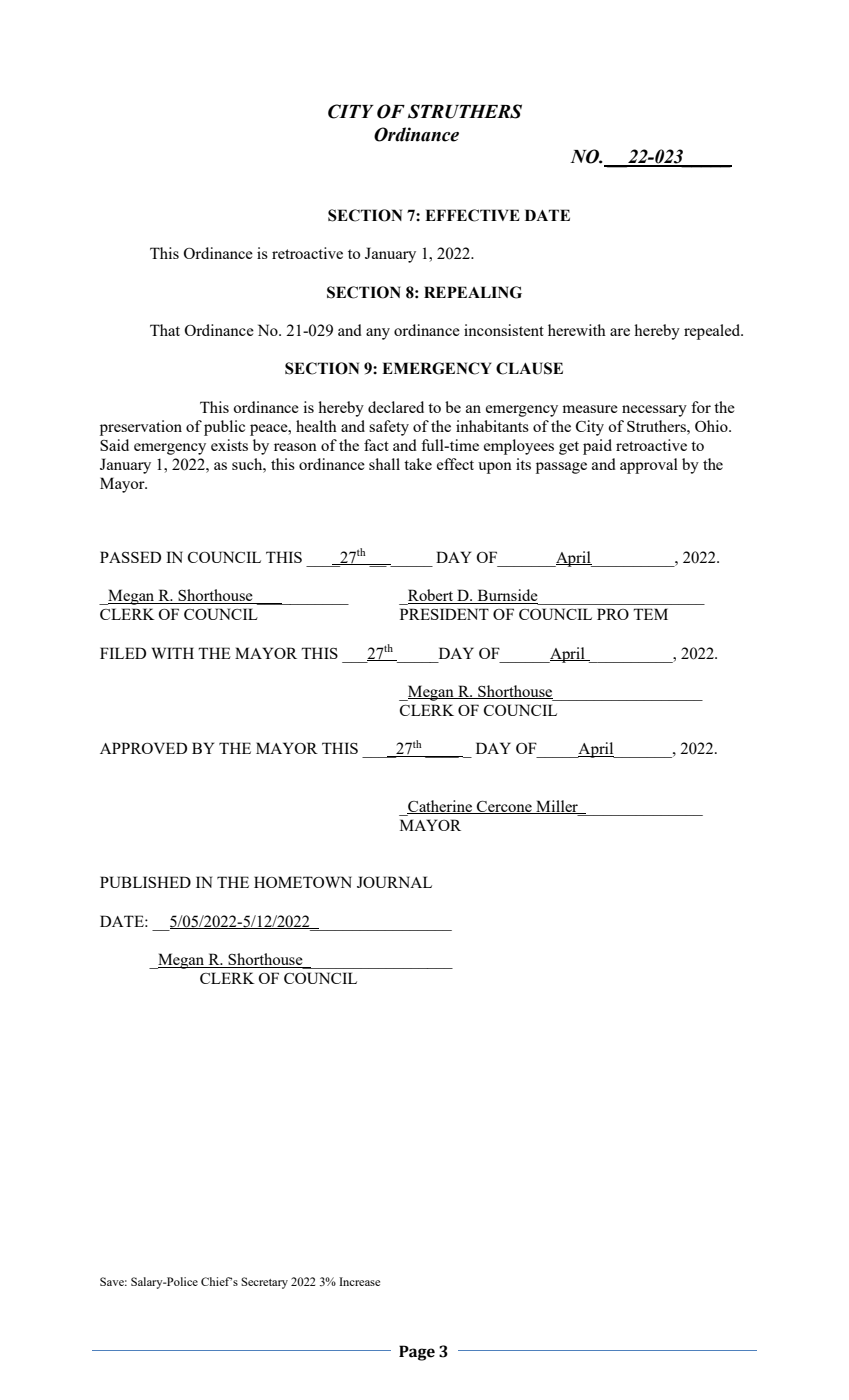  I want to click on JOURNAL, so click(394, 882).
